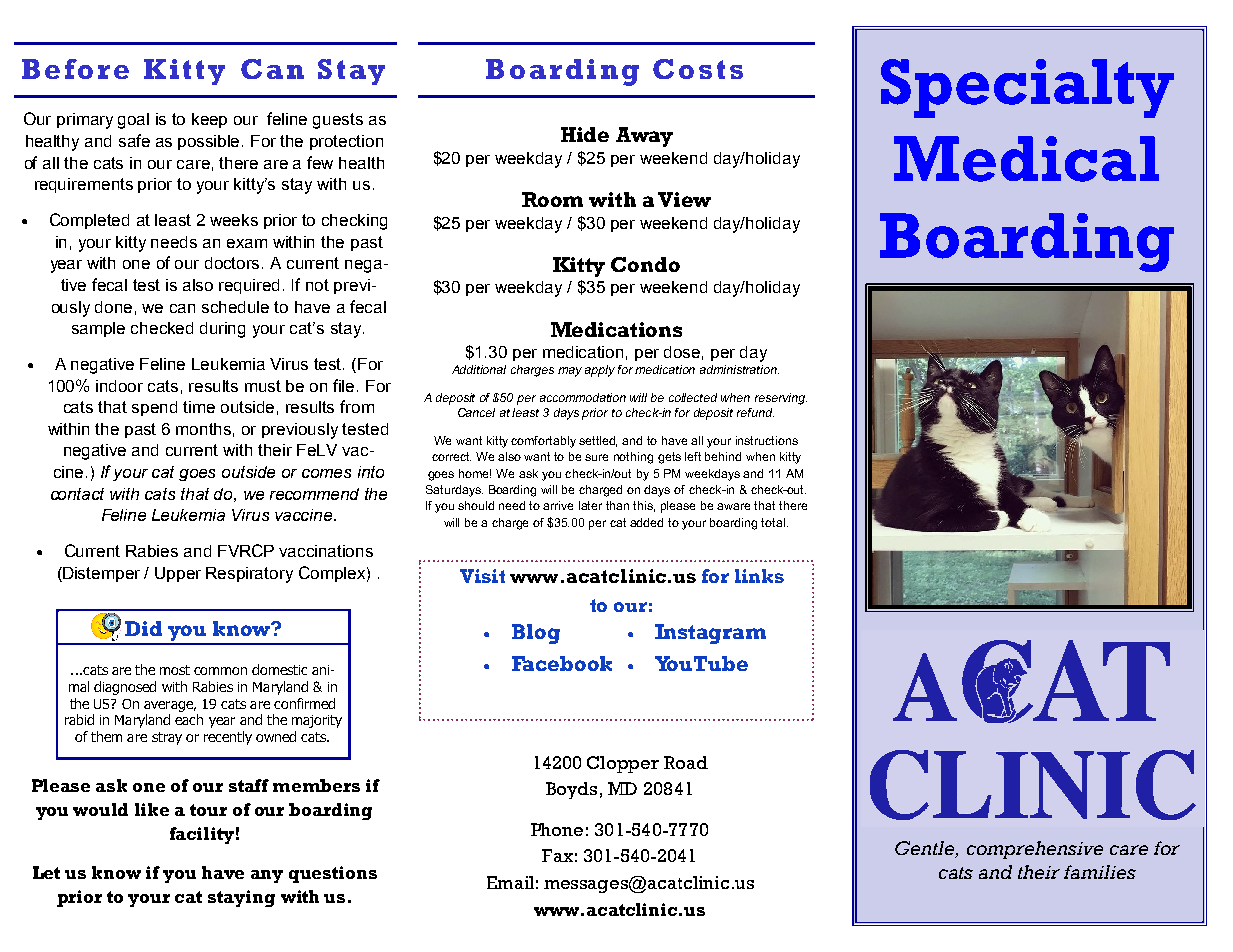 Image resolution: width=1233 pixels, height=952 pixels. Describe the element at coordinates (600, 371) in the document. I see `apply` at that location.
